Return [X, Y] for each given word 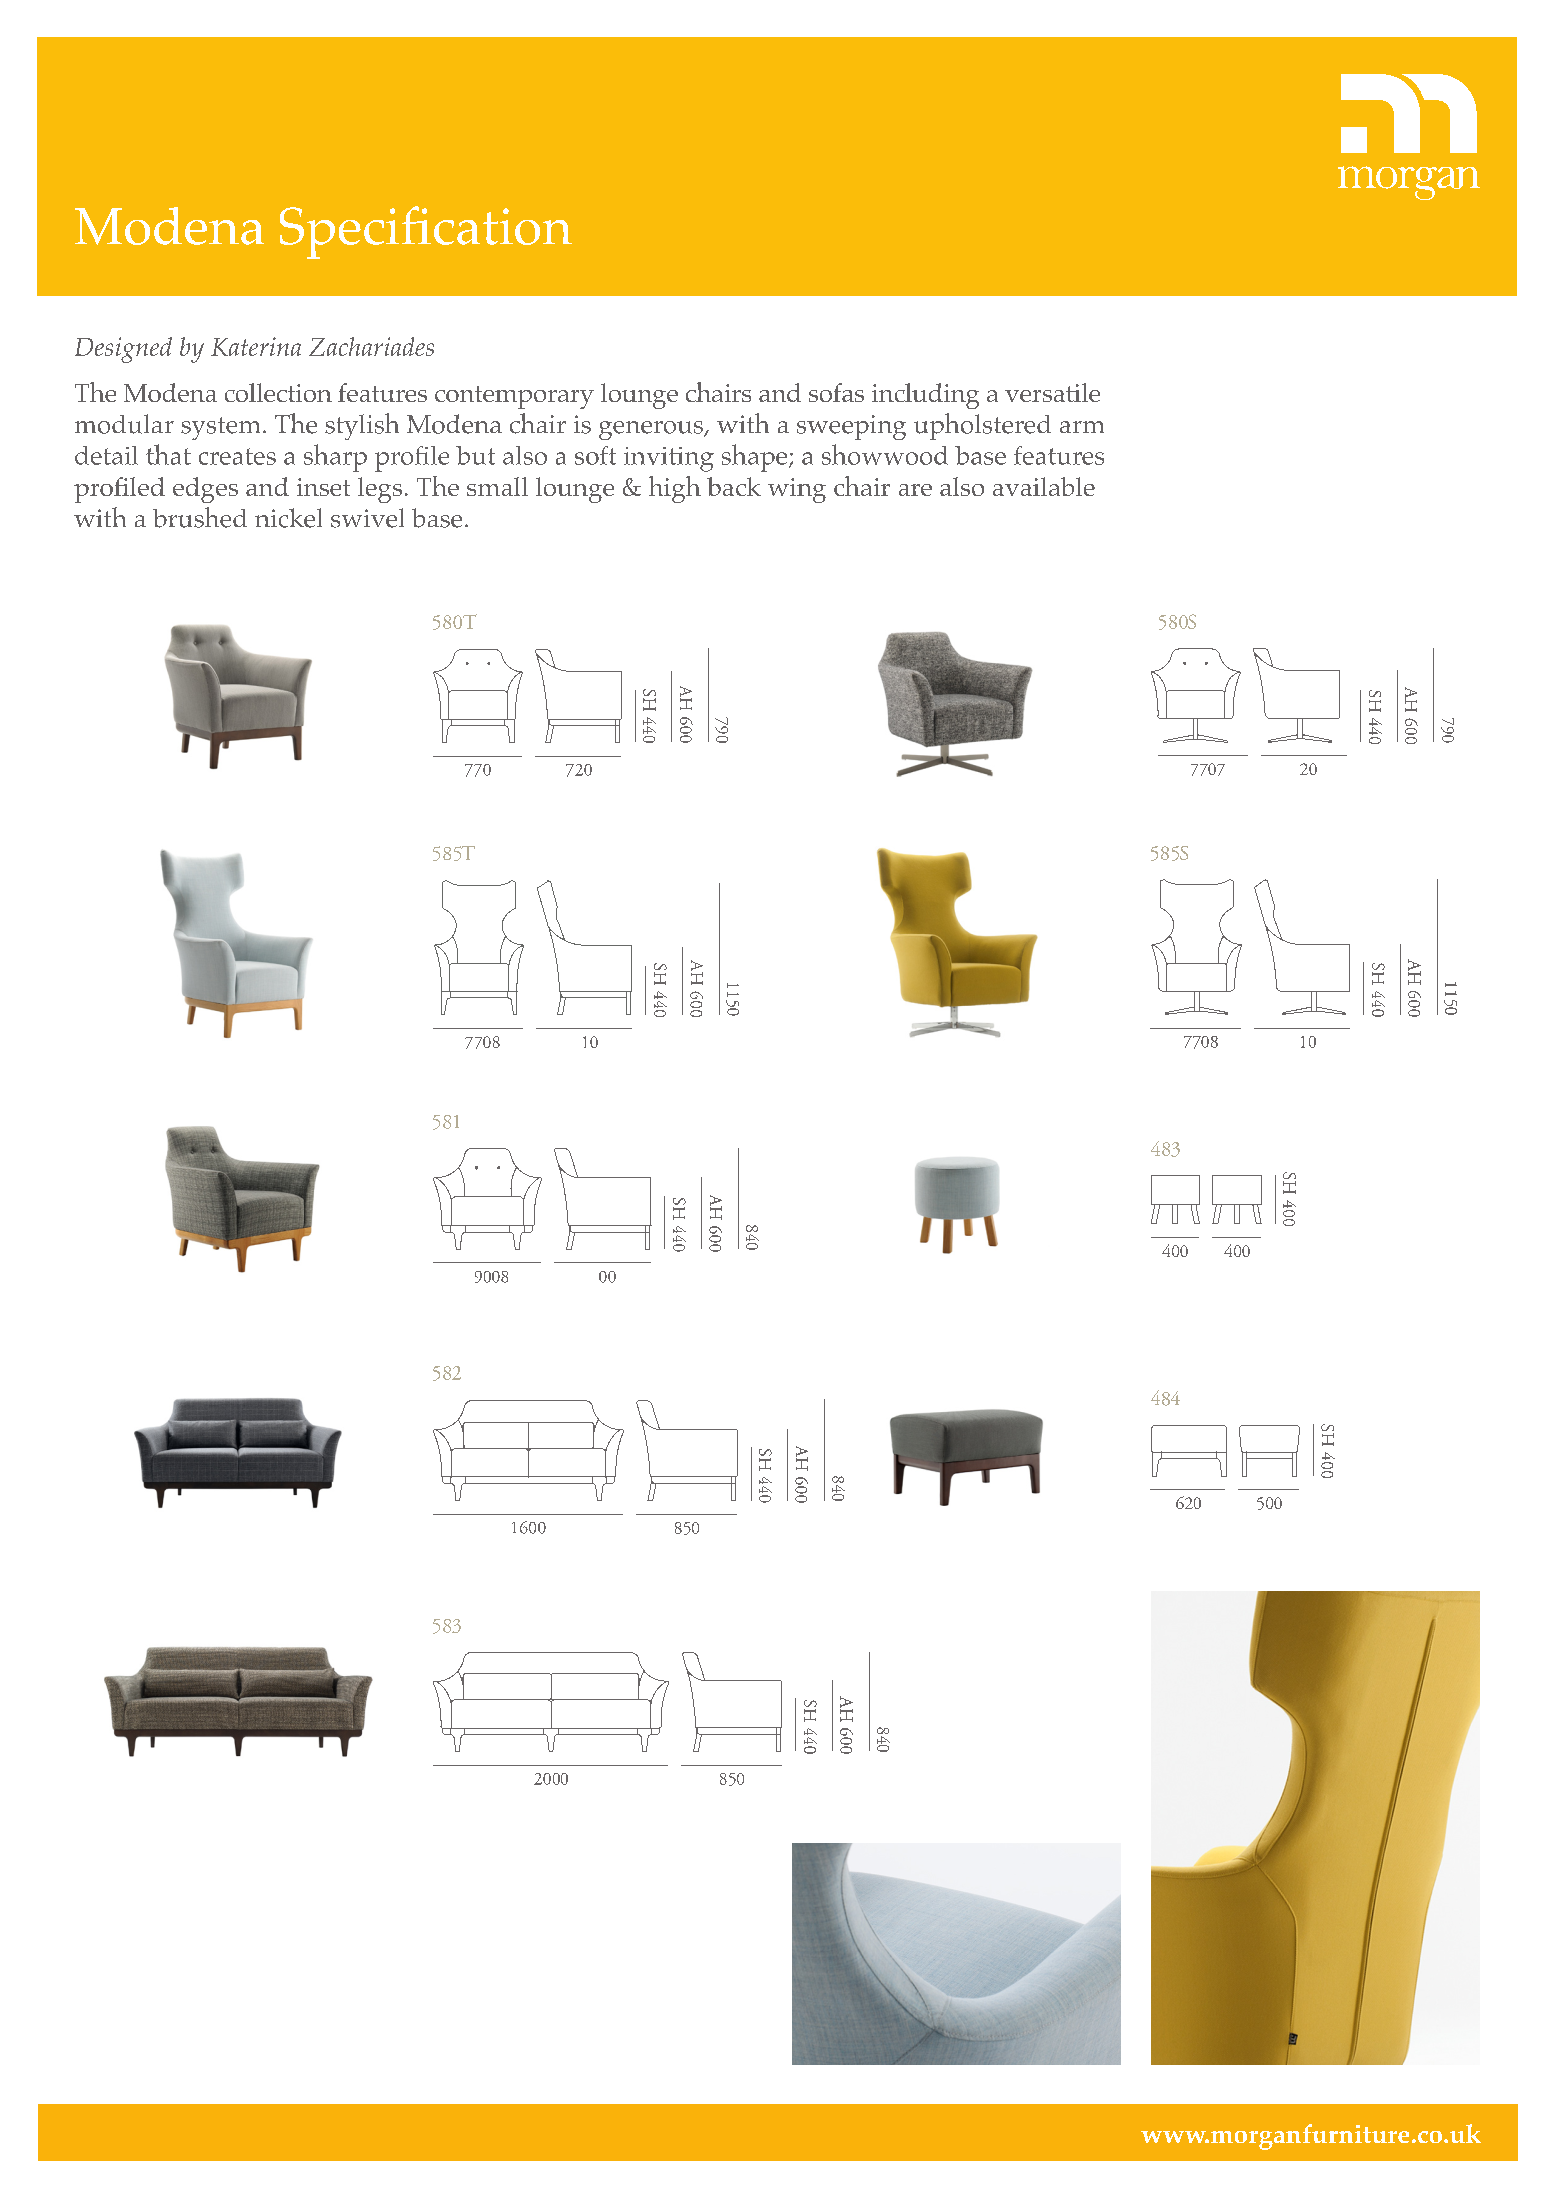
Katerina [256, 346]
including [925, 396]
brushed [200, 517]
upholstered [982, 426]
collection [278, 392]
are [915, 490]
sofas [836, 392]
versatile [1052, 392]
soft [595, 455]
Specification [426, 232]
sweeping [851, 427]
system [220, 428]
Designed [123, 350]
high [675, 489]
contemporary [514, 397]
